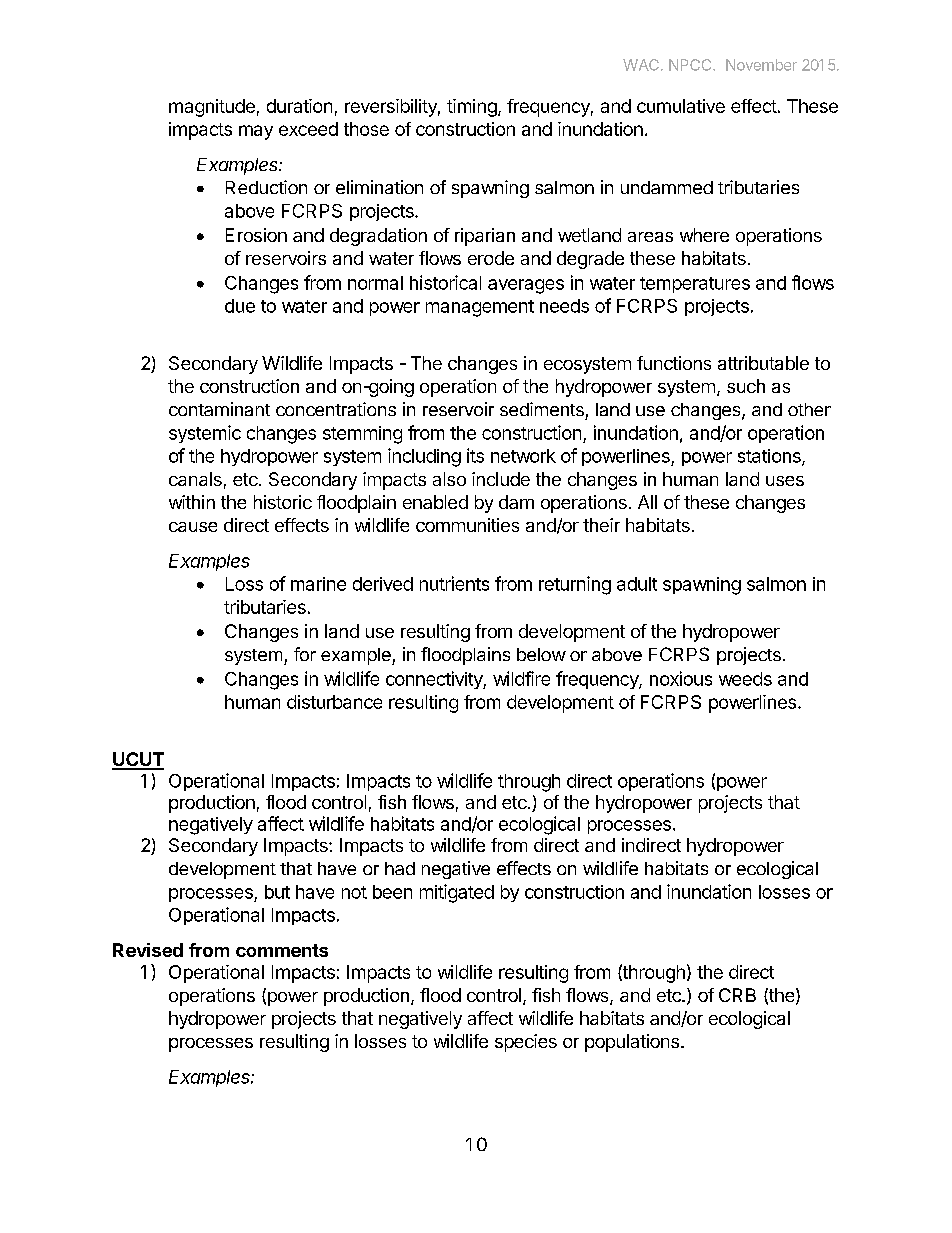 The image size is (952, 1233). What do you see at coordinates (334, 702) in the document?
I see `disturbance` at bounding box center [334, 702].
